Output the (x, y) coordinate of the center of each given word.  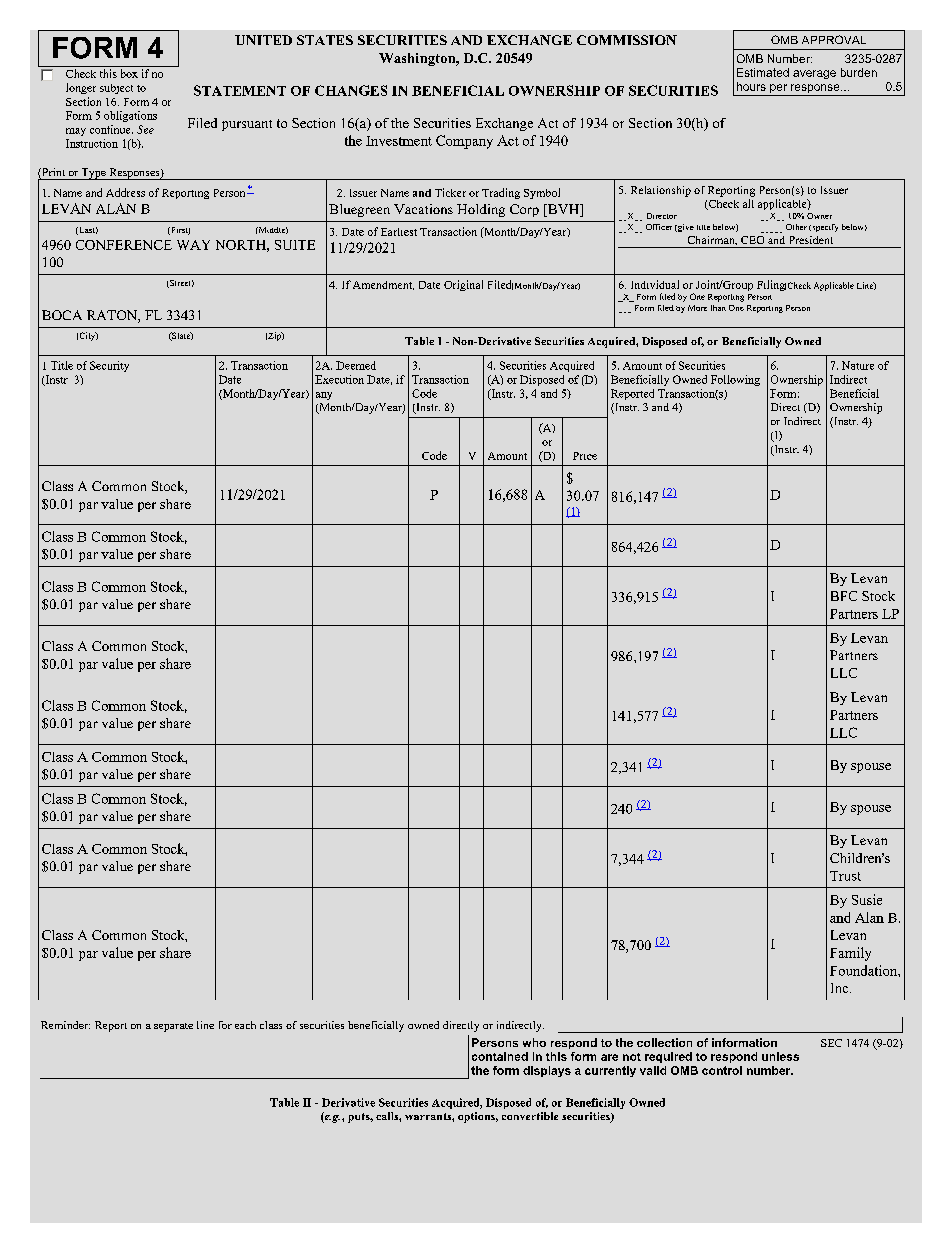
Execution (339, 379)
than (718, 308)
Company (464, 142)
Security (109, 366)
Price (585, 456)
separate (173, 1027)
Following (735, 380)
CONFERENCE (124, 245)
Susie (867, 899)
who (534, 1042)
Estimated (763, 72)
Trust (845, 876)
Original (463, 285)
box (129, 73)
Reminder (65, 1025)
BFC (844, 596)
